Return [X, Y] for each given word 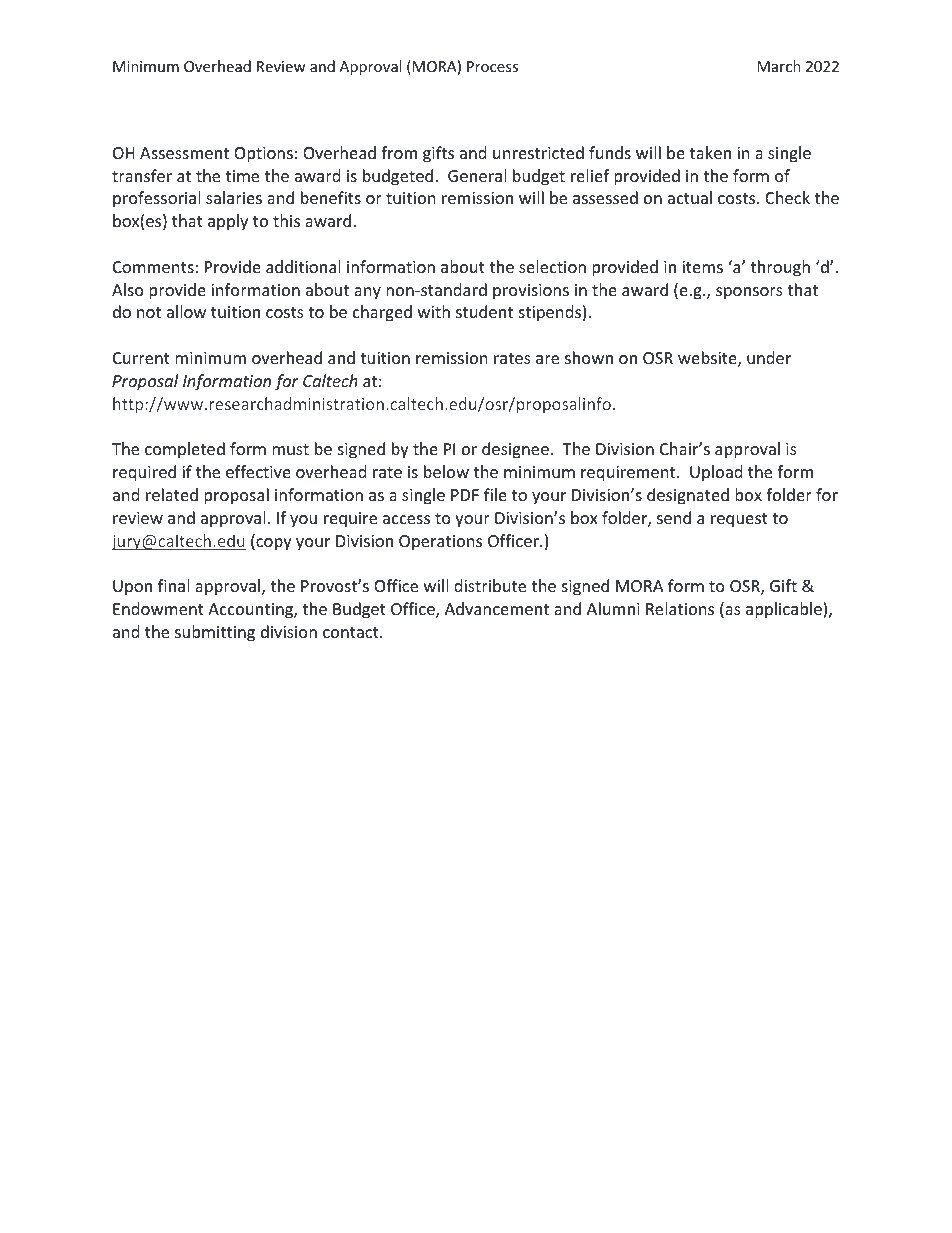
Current [141, 358]
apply [228, 222]
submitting [215, 633]
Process [492, 66]
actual [690, 197]
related [172, 494]
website [708, 359]
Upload [716, 473]
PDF [465, 495]
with [434, 311]
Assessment [184, 153]
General [477, 175]
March [779, 66]
